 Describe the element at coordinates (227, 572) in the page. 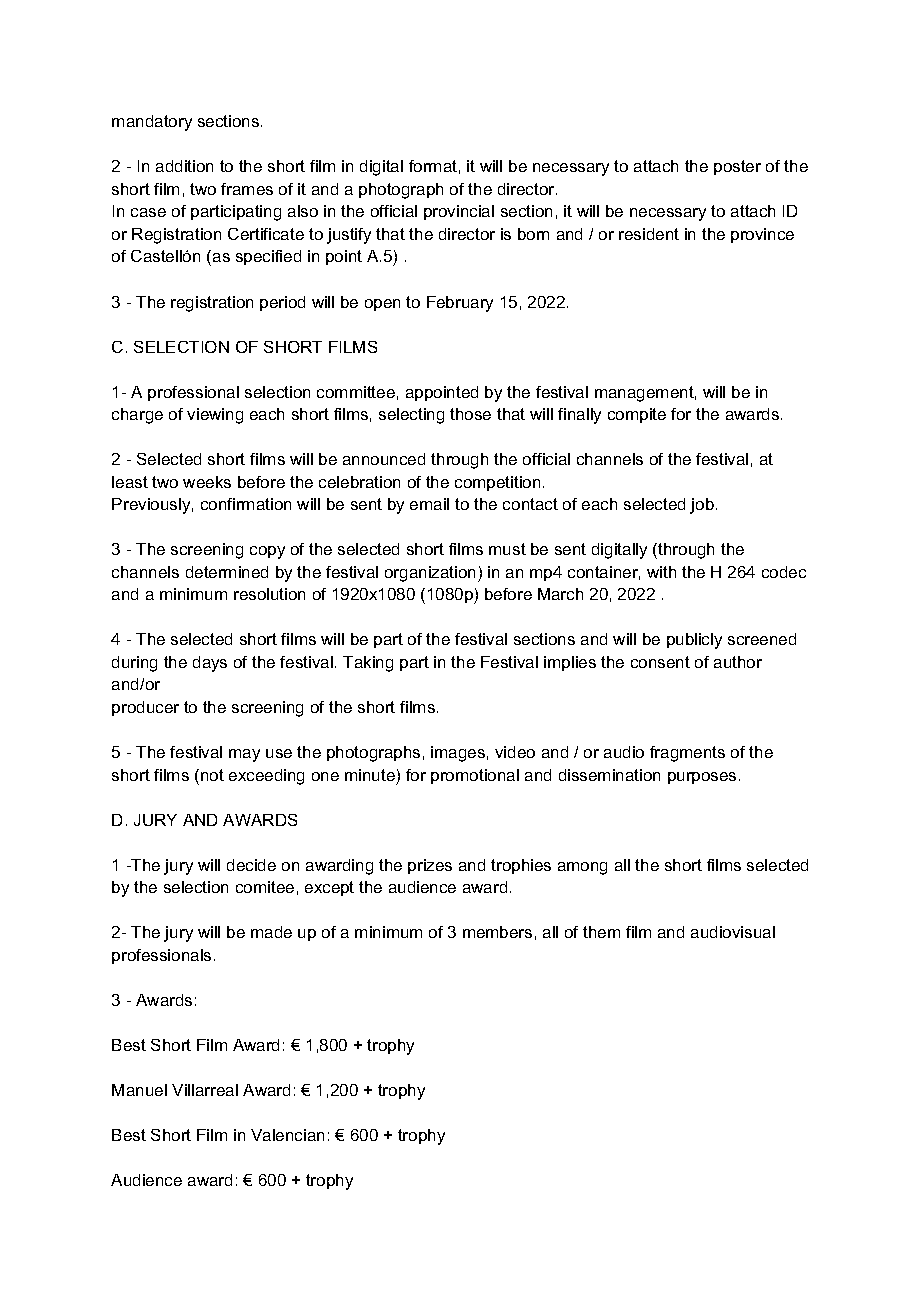

I see `determined` at that location.
